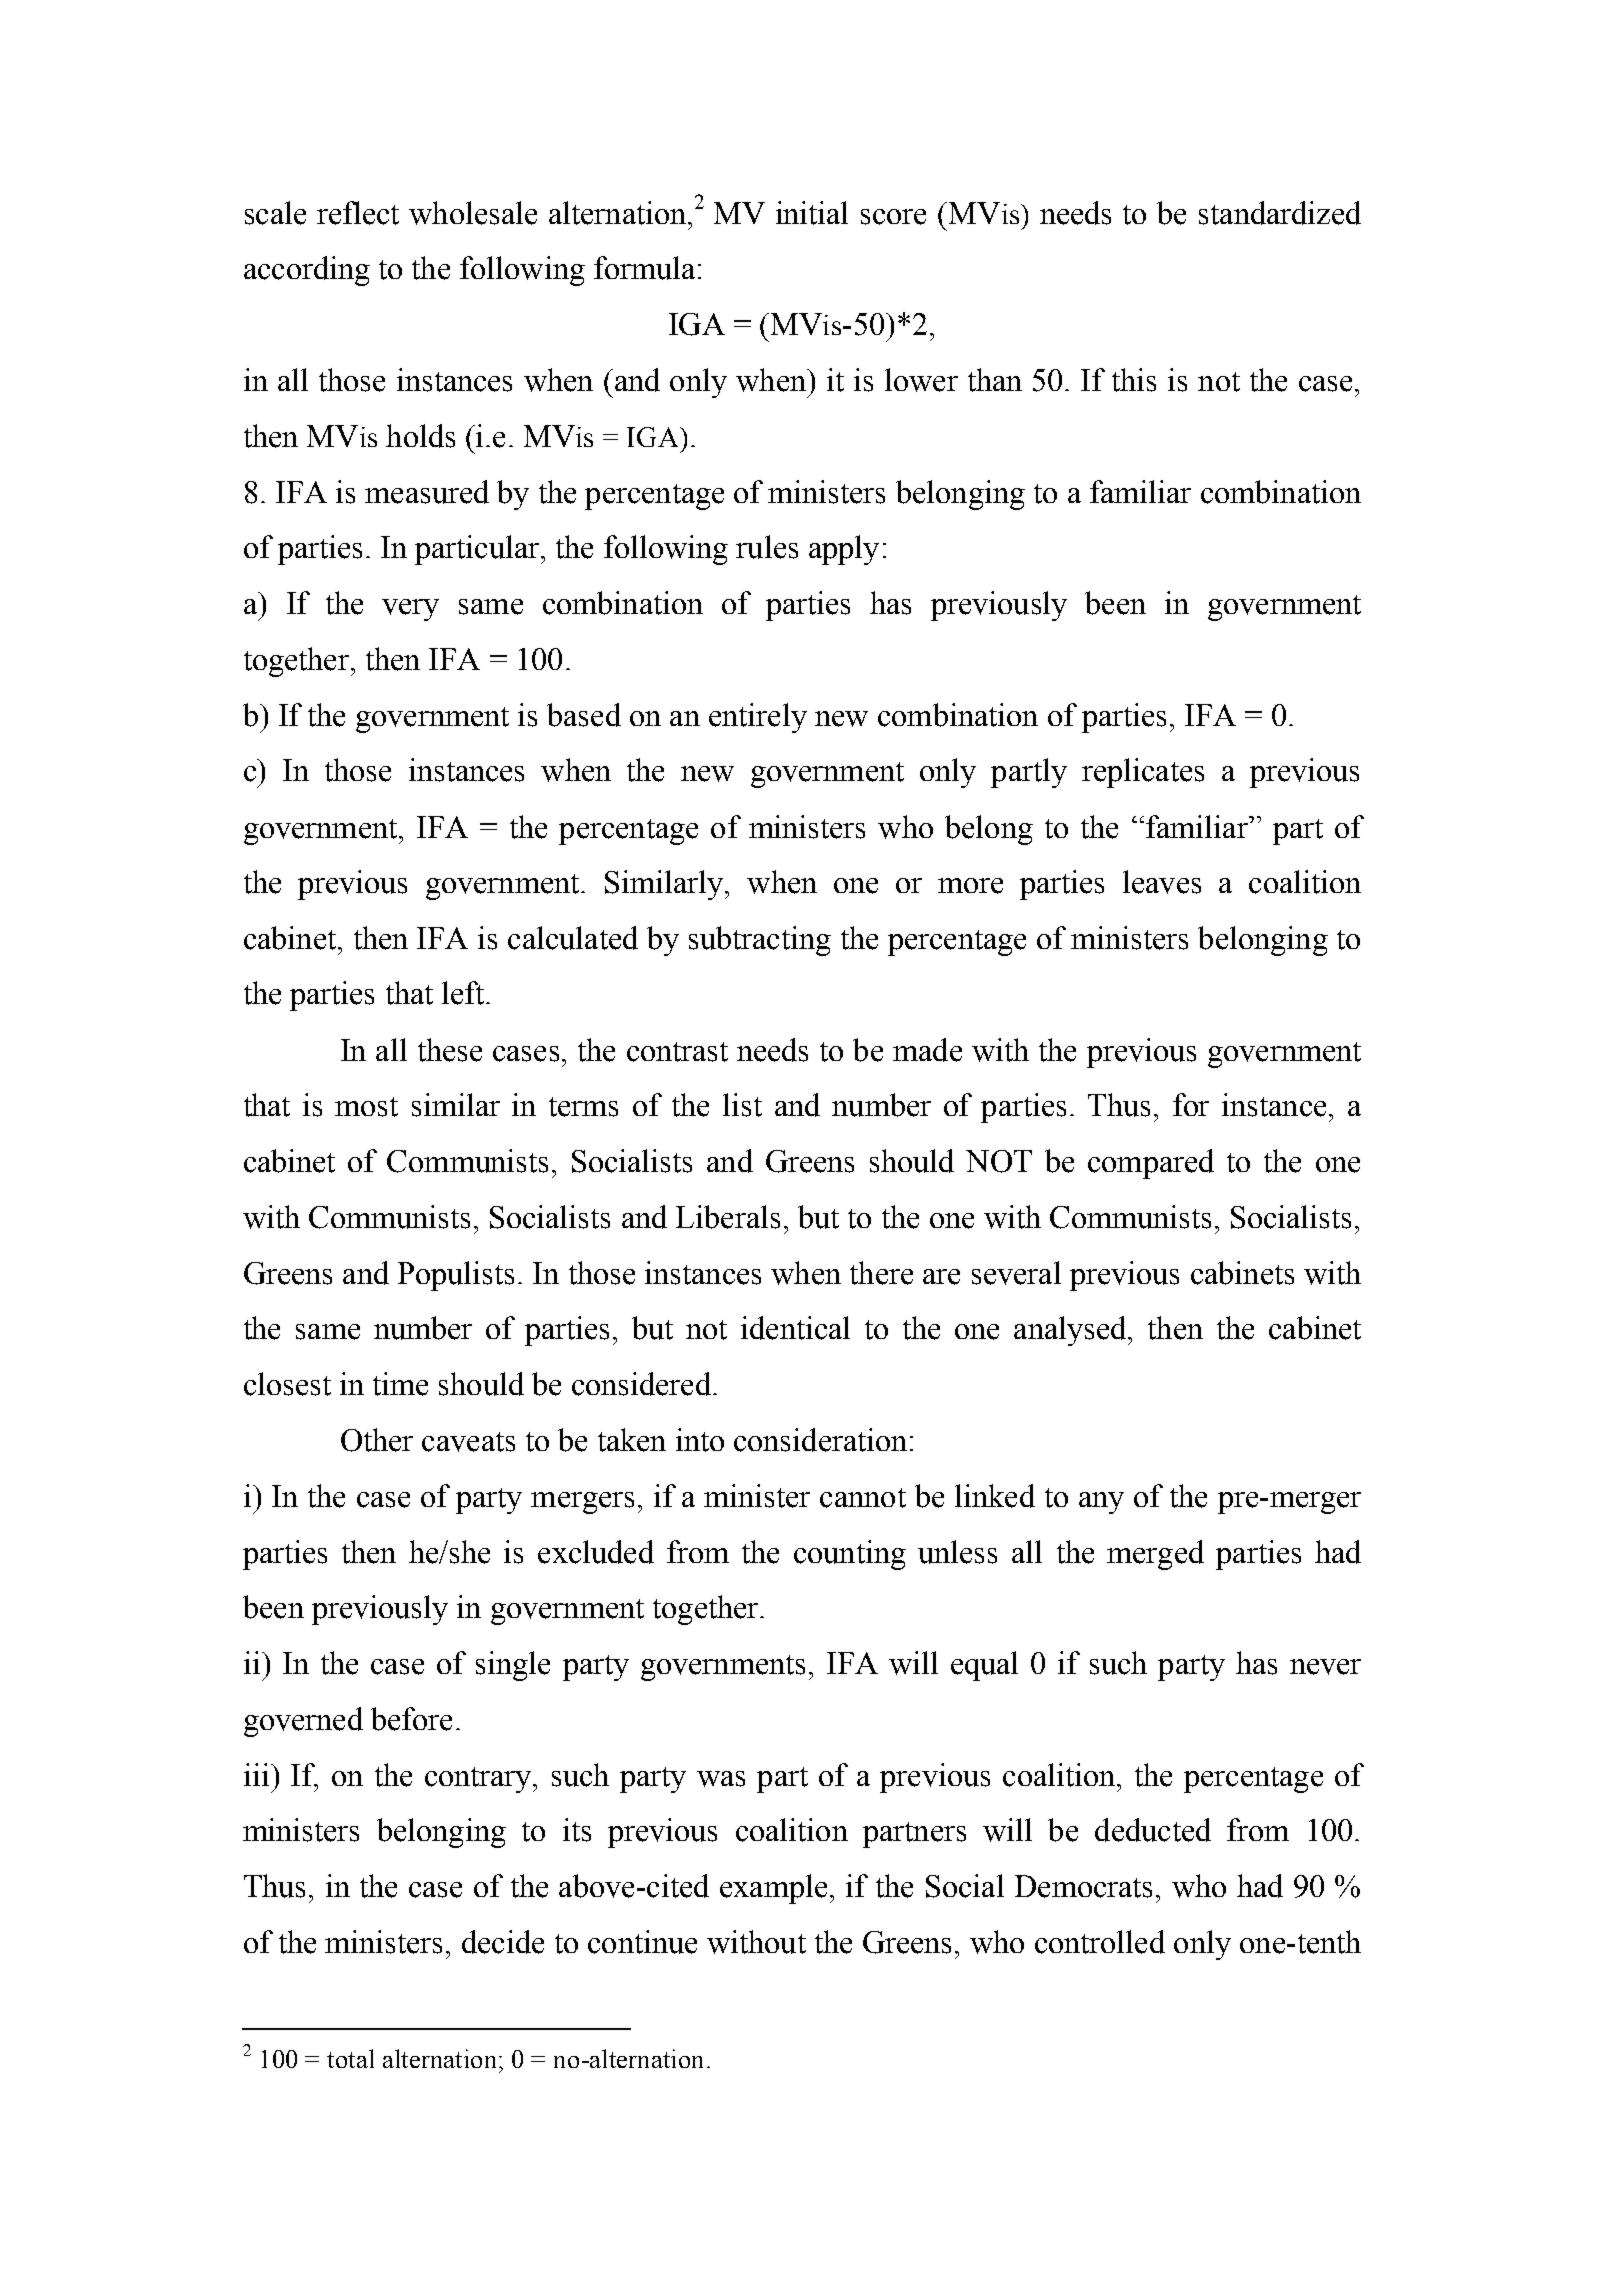 This screenshot has width=1604, height=2269. What do you see at coordinates (812, 213) in the screenshot?
I see `initial` at bounding box center [812, 213].
